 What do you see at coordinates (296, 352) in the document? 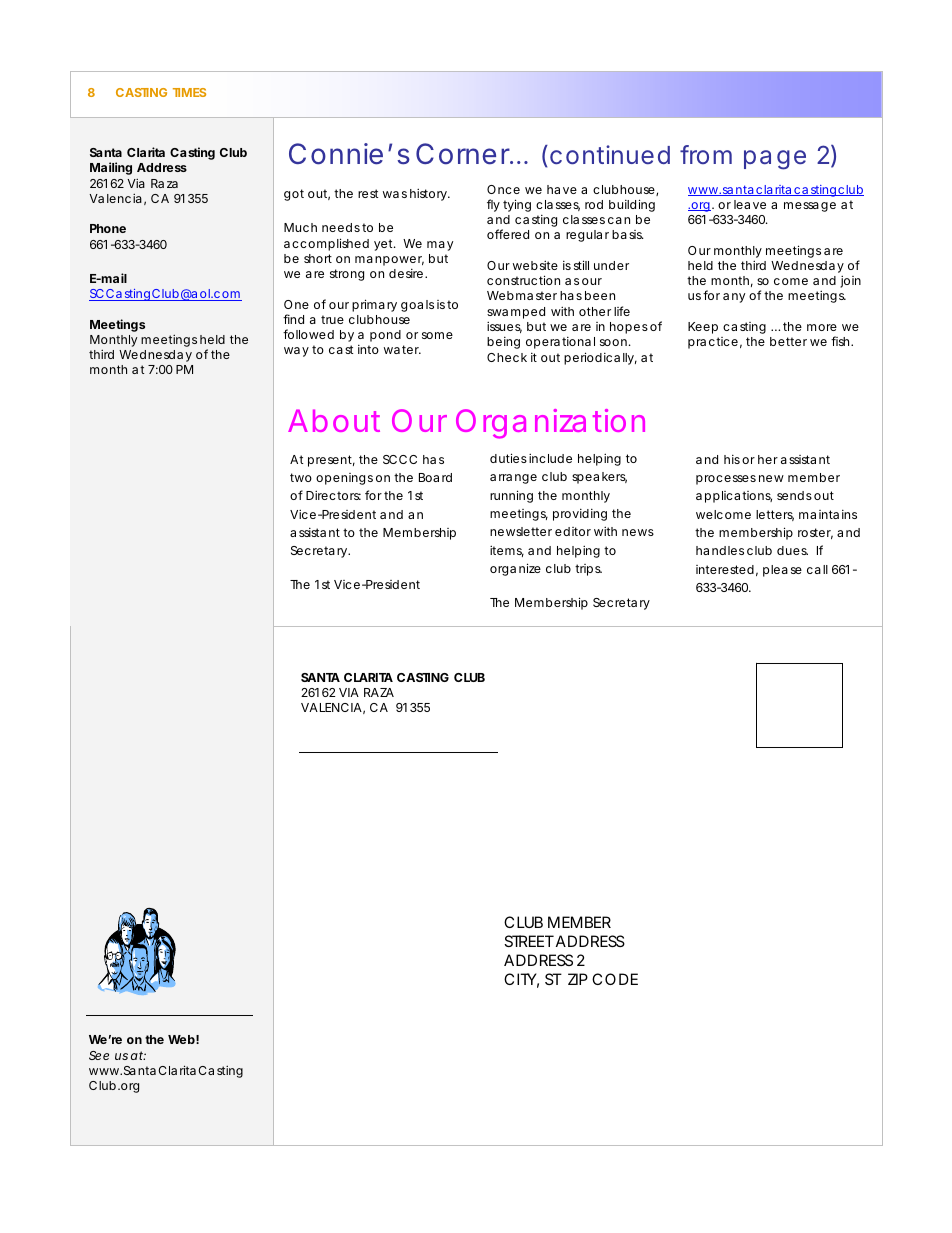
I see `way` at bounding box center [296, 352].
